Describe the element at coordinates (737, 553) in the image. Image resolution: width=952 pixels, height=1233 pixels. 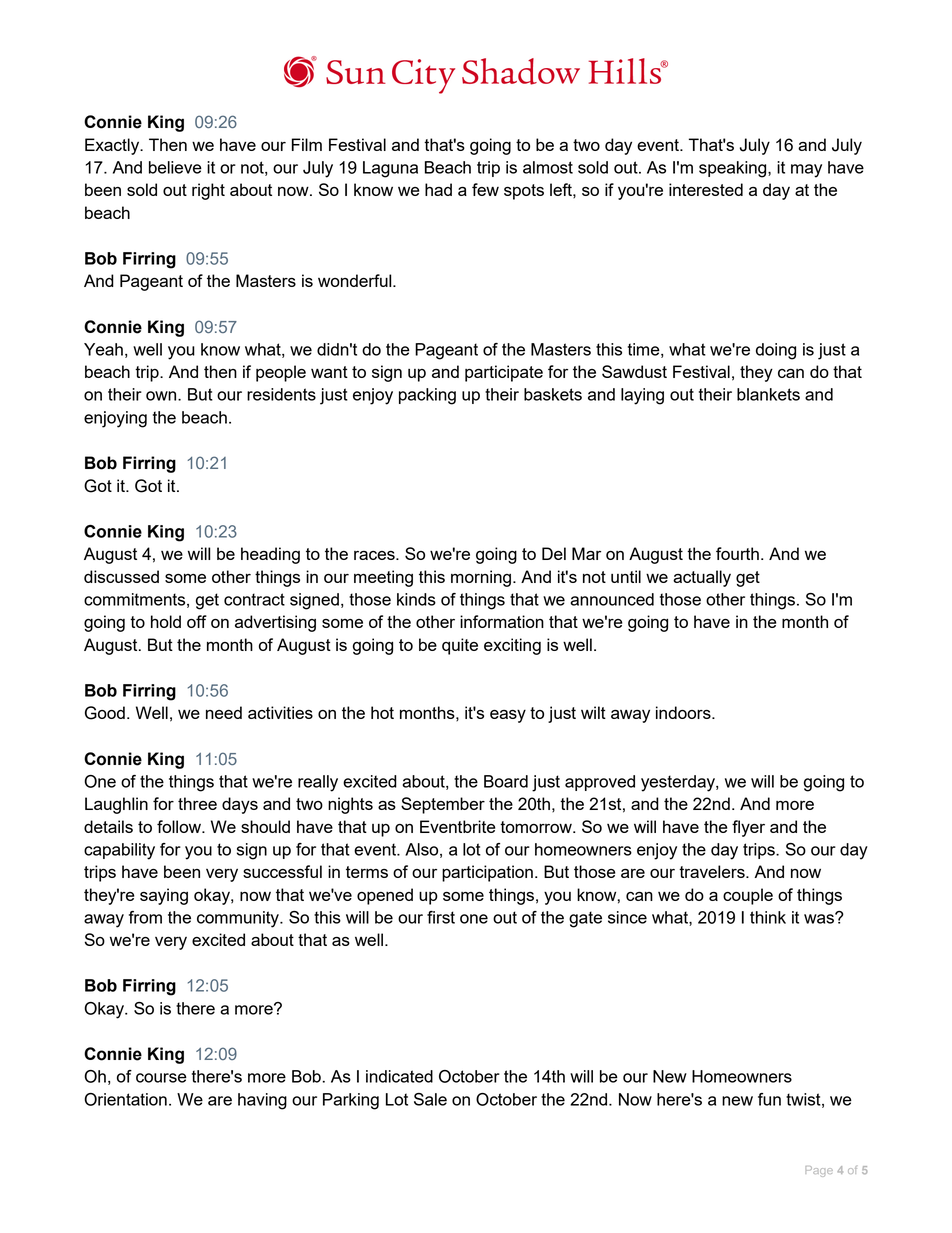
I see `fourth` at that location.
